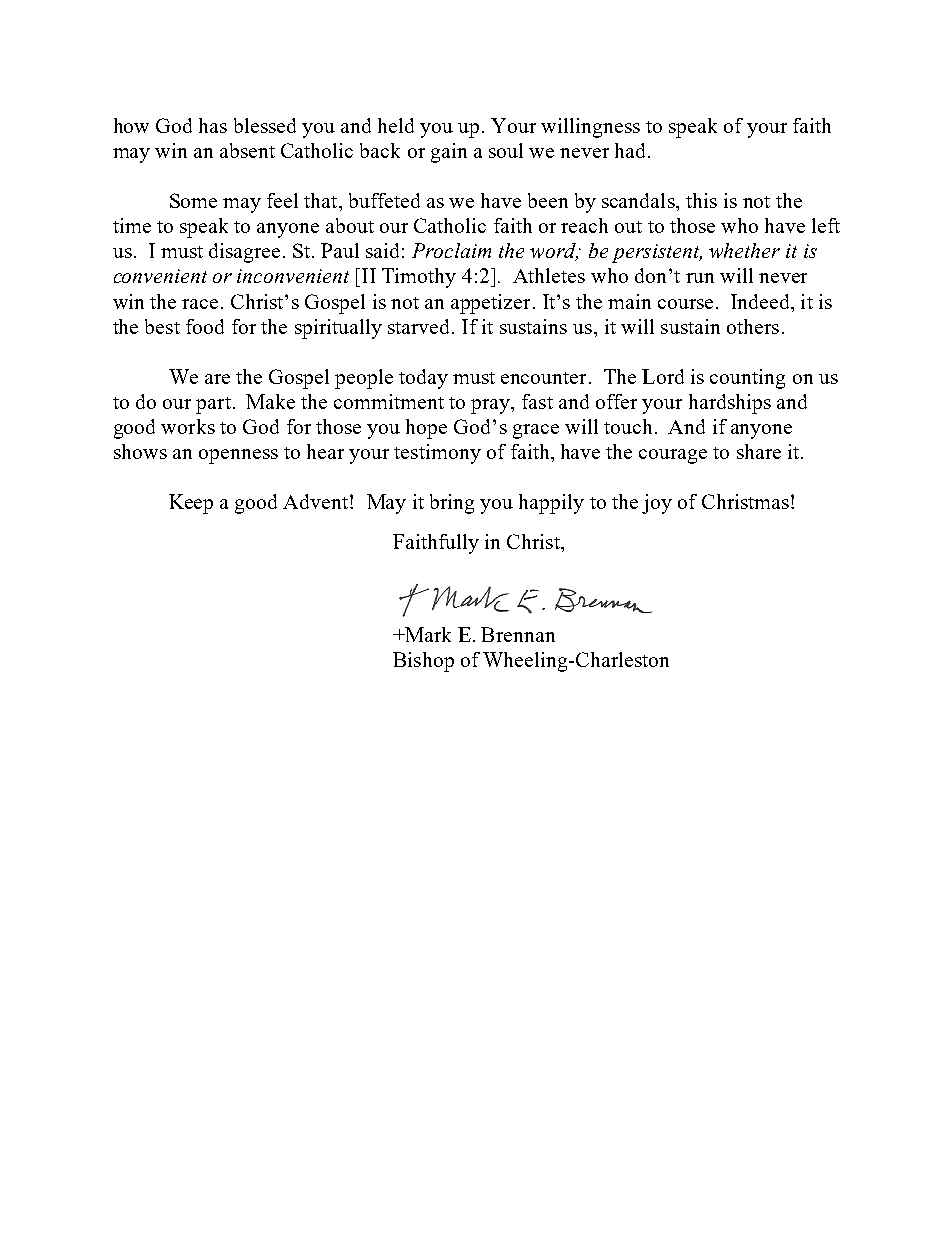 The image size is (952, 1233). Describe the element at coordinates (657, 504) in the page. I see `joy` at that location.
